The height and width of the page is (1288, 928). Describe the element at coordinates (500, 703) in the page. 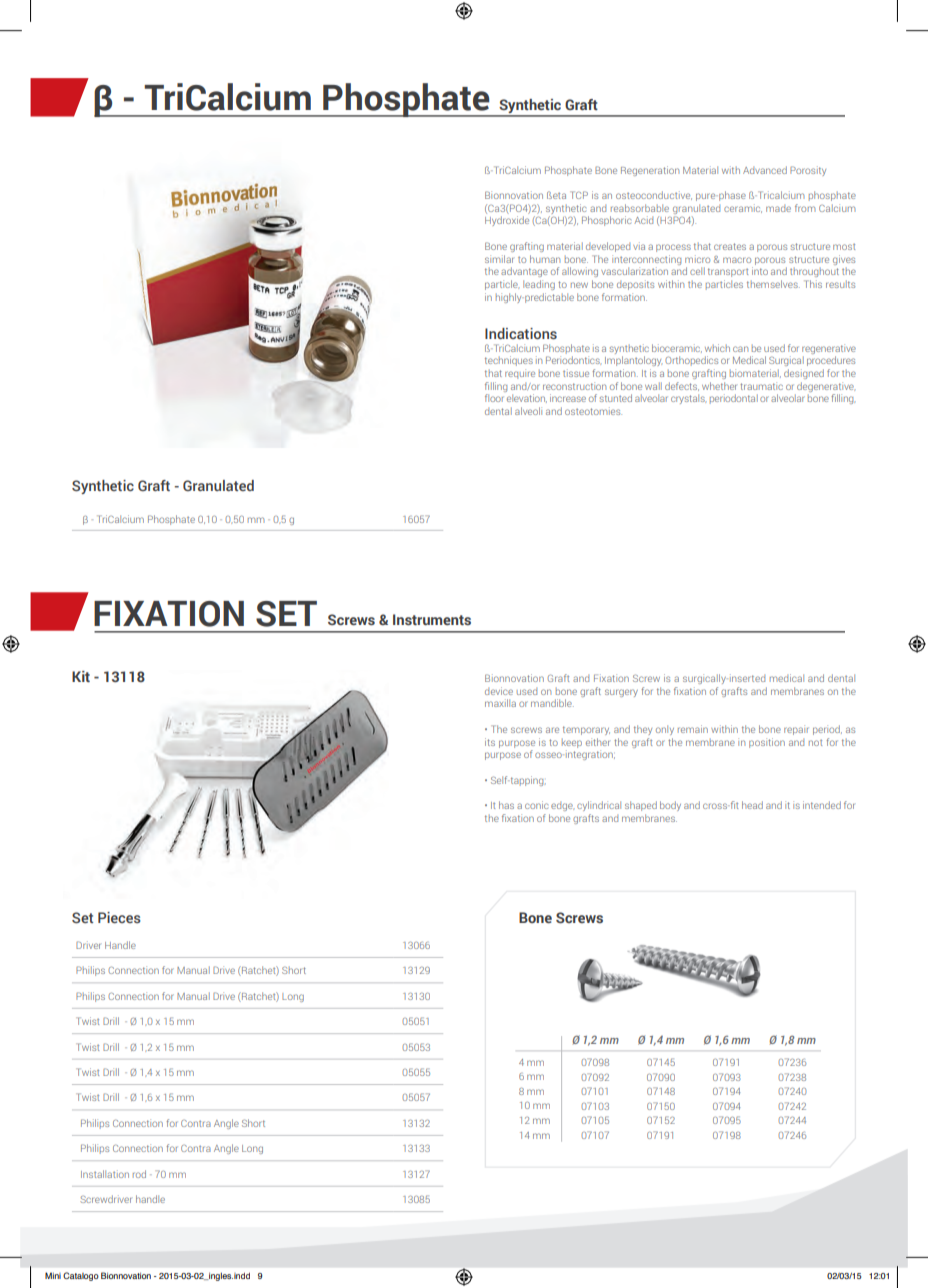

I see `maxilla` at that location.
